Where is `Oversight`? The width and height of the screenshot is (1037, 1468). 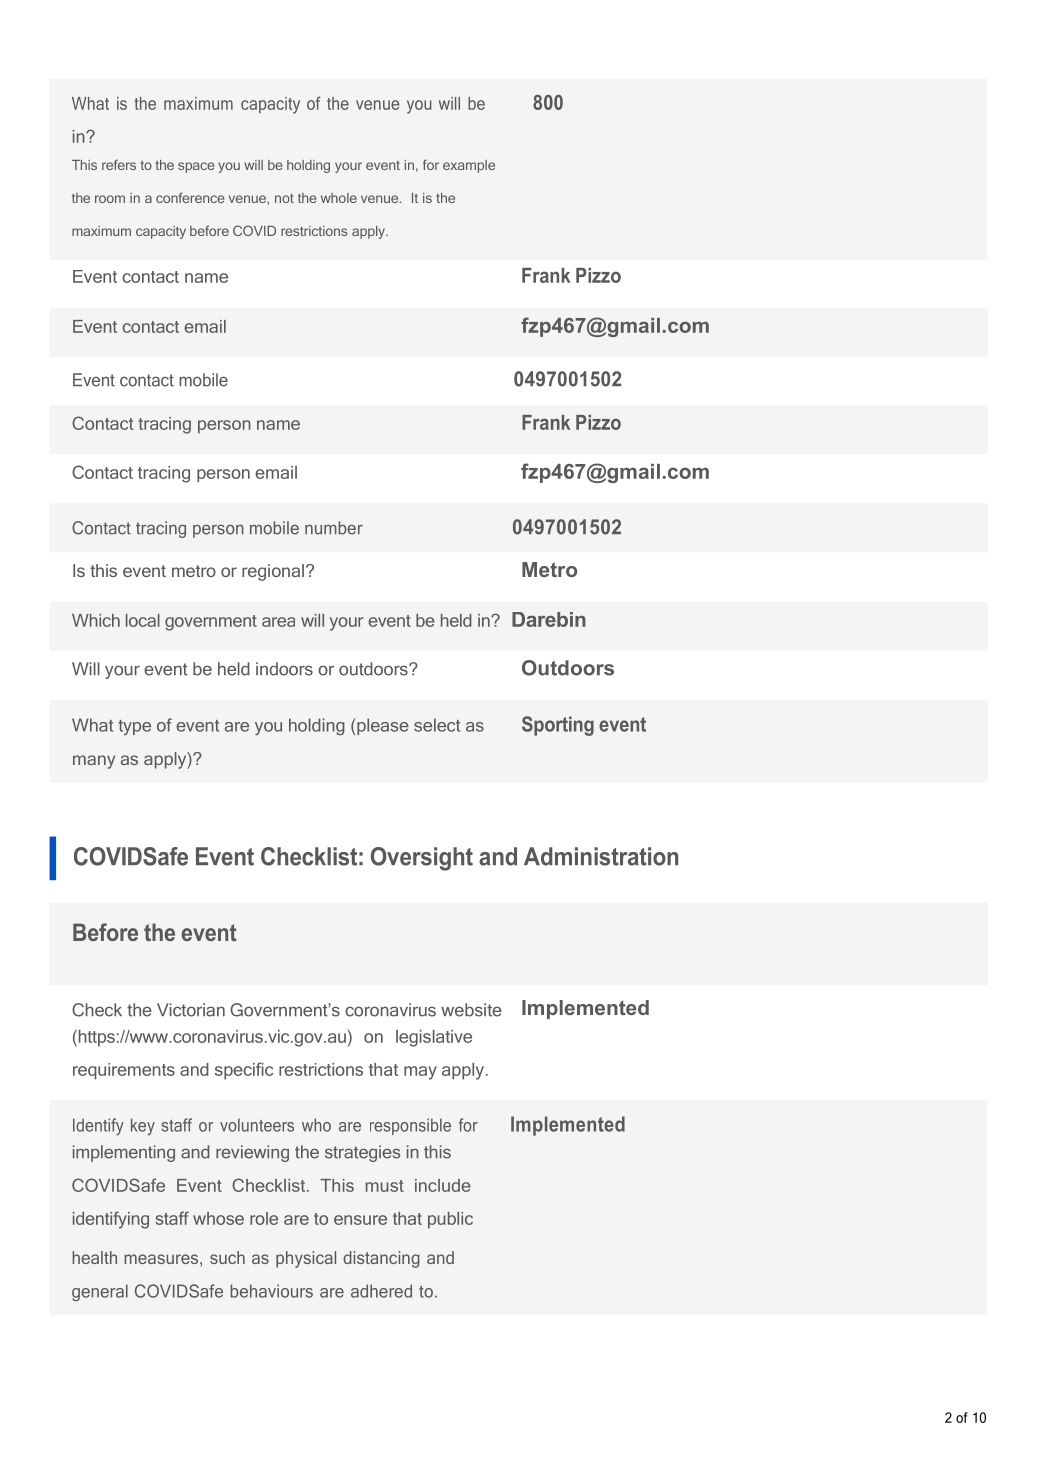 Oversight is located at coordinates (422, 859).
